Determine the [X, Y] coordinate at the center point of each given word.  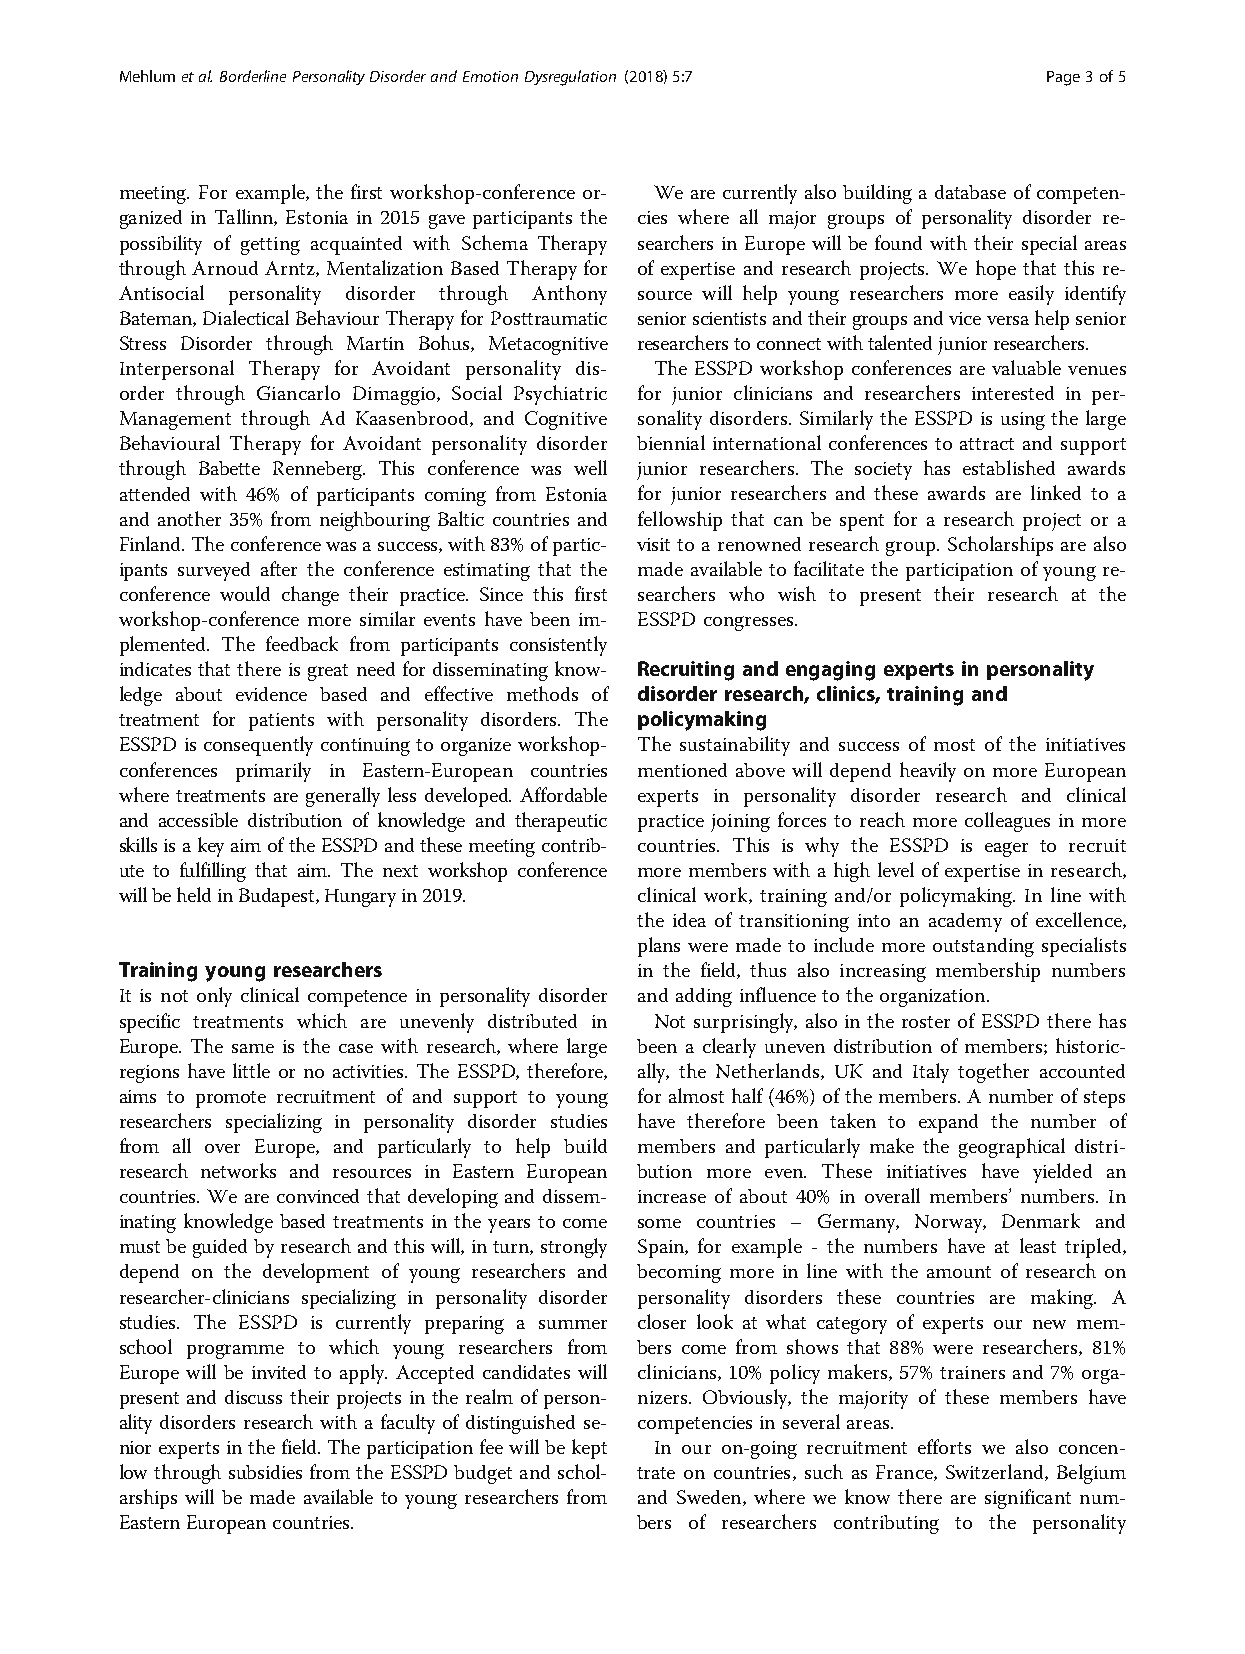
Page [1063, 78]
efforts [944, 1446]
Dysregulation [570, 78]
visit [653, 544]
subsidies [265, 1472]
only [214, 997]
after [279, 568]
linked [1056, 492]
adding [704, 997]
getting [270, 246]
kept [589, 1449]
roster [926, 1022]
